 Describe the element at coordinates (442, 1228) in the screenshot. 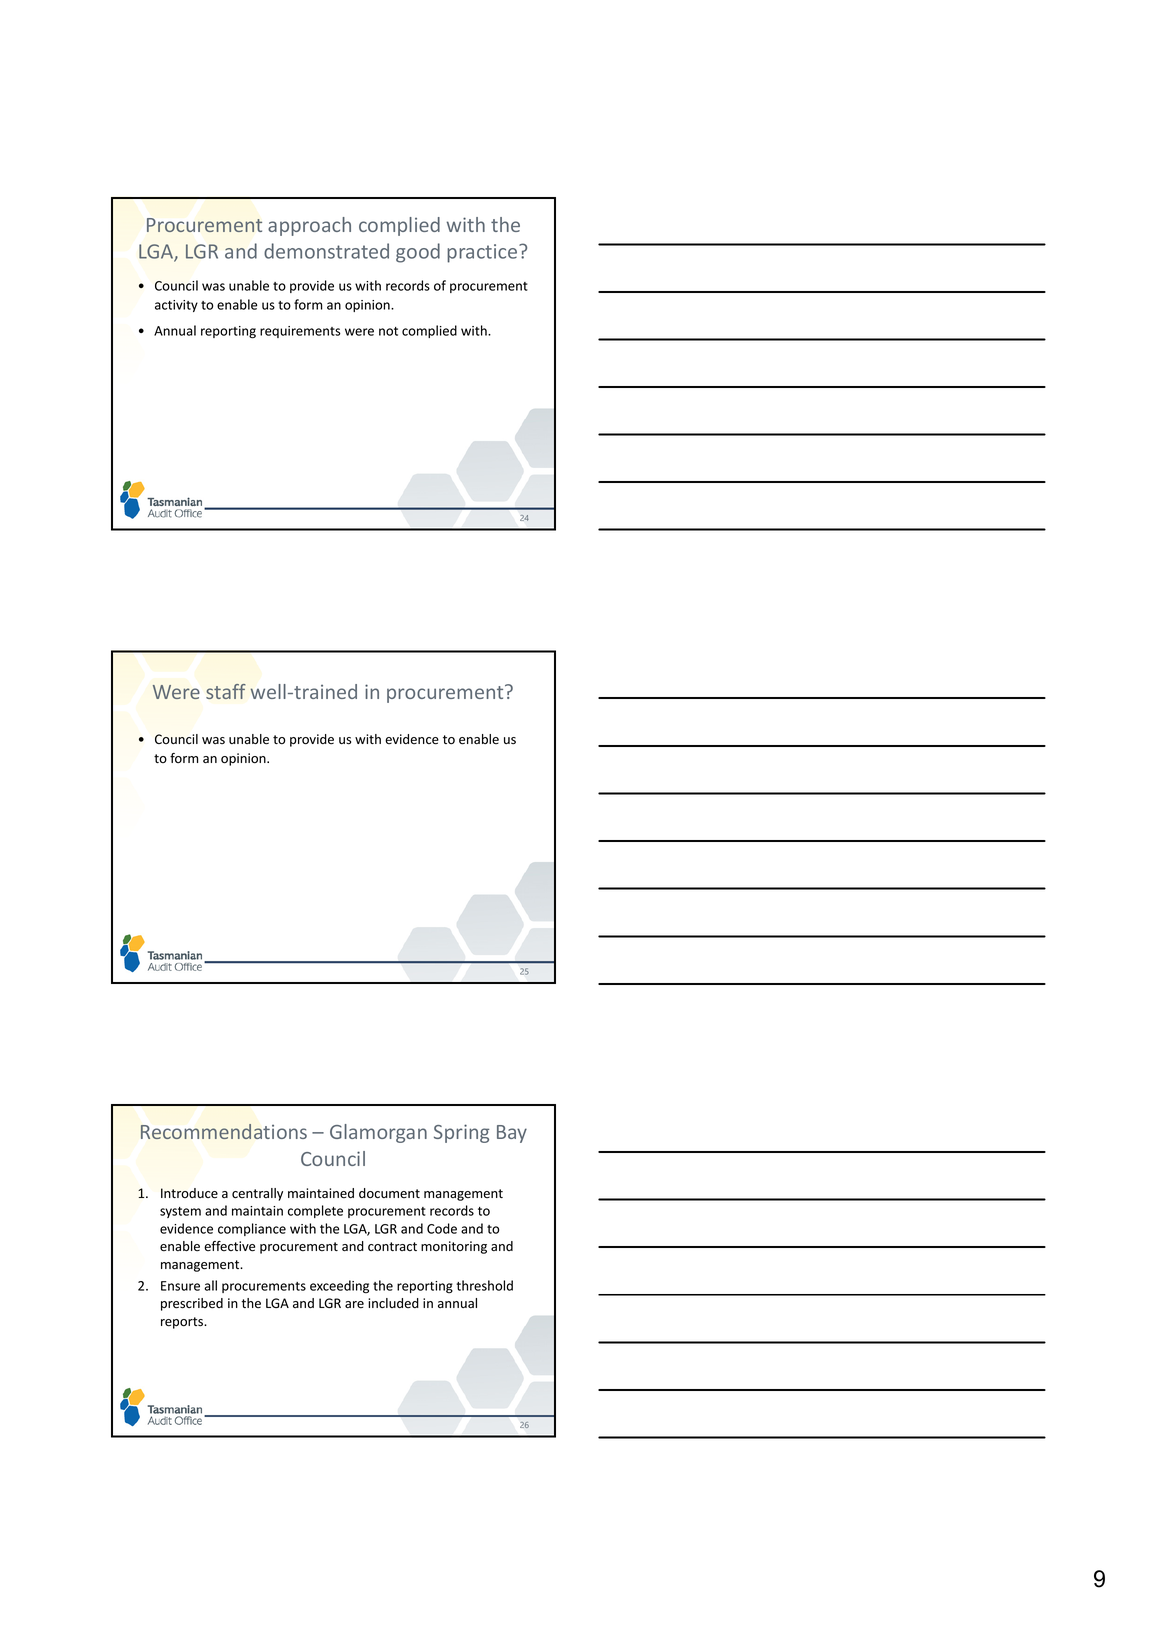

I see `Code` at that location.
